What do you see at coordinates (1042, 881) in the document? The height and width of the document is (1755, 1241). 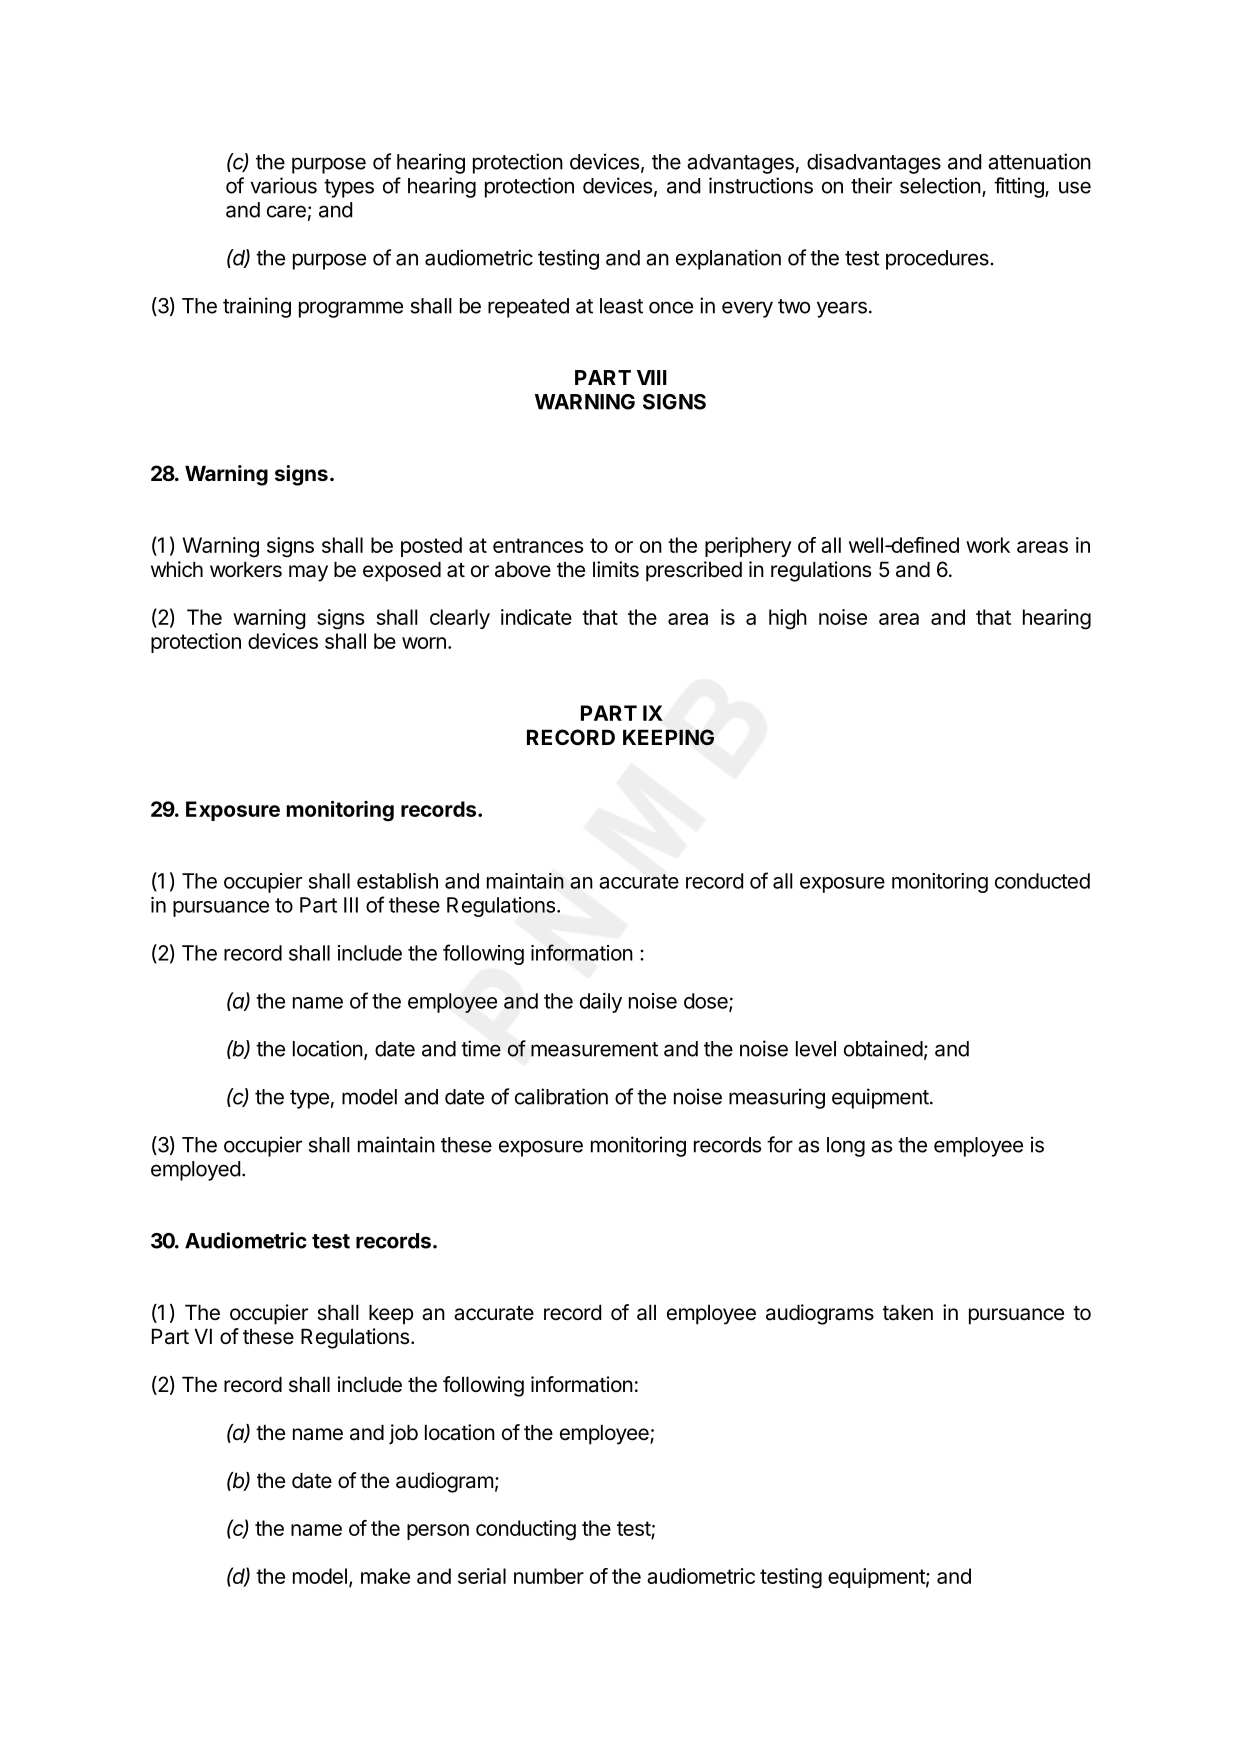 I see `conducted` at bounding box center [1042, 881].
